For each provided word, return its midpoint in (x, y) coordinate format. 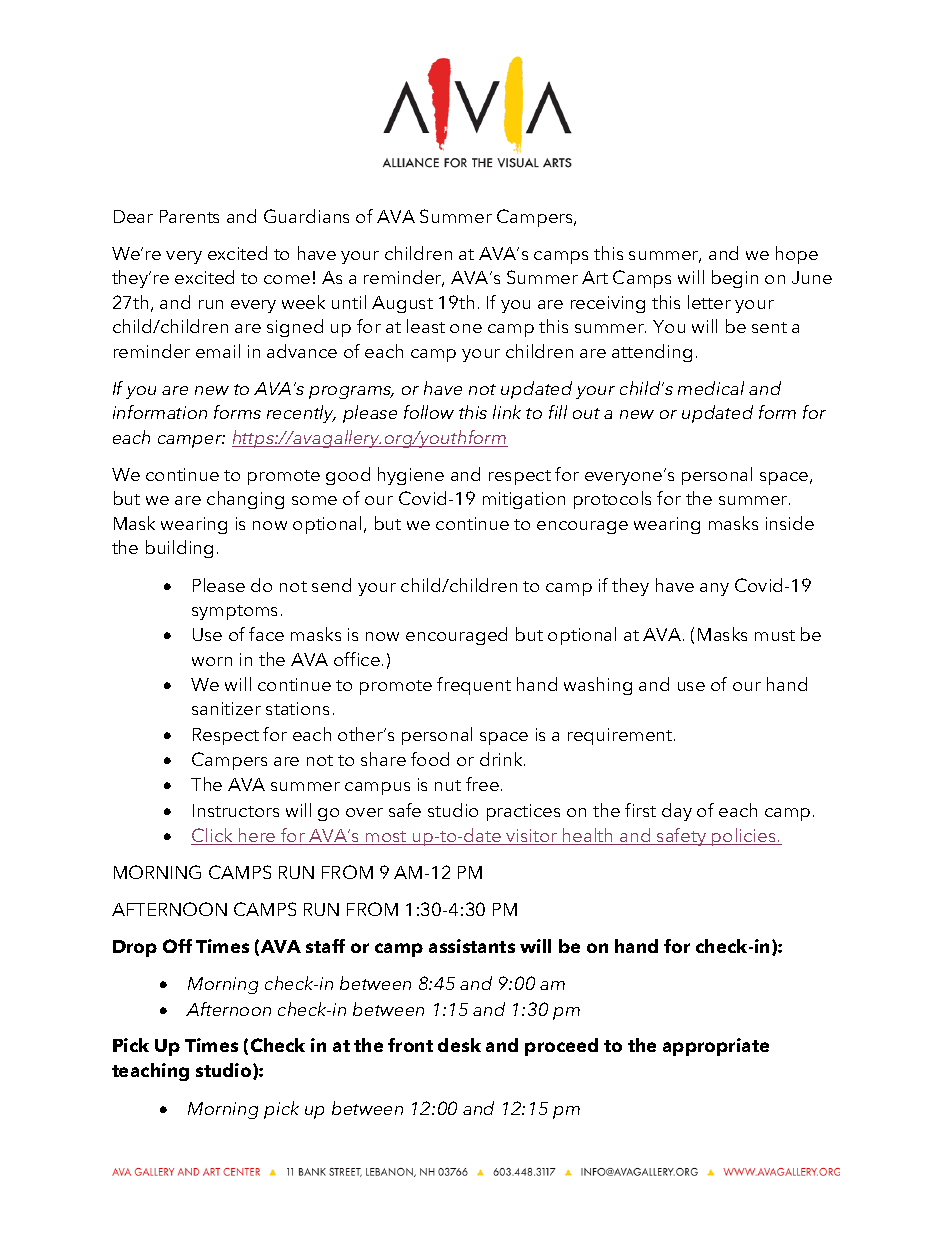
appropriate (716, 1047)
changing (245, 500)
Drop (135, 948)
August (402, 304)
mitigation (524, 500)
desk (459, 1045)
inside (790, 523)
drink (502, 759)
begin (735, 279)
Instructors (236, 810)
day (677, 812)
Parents (189, 216)
